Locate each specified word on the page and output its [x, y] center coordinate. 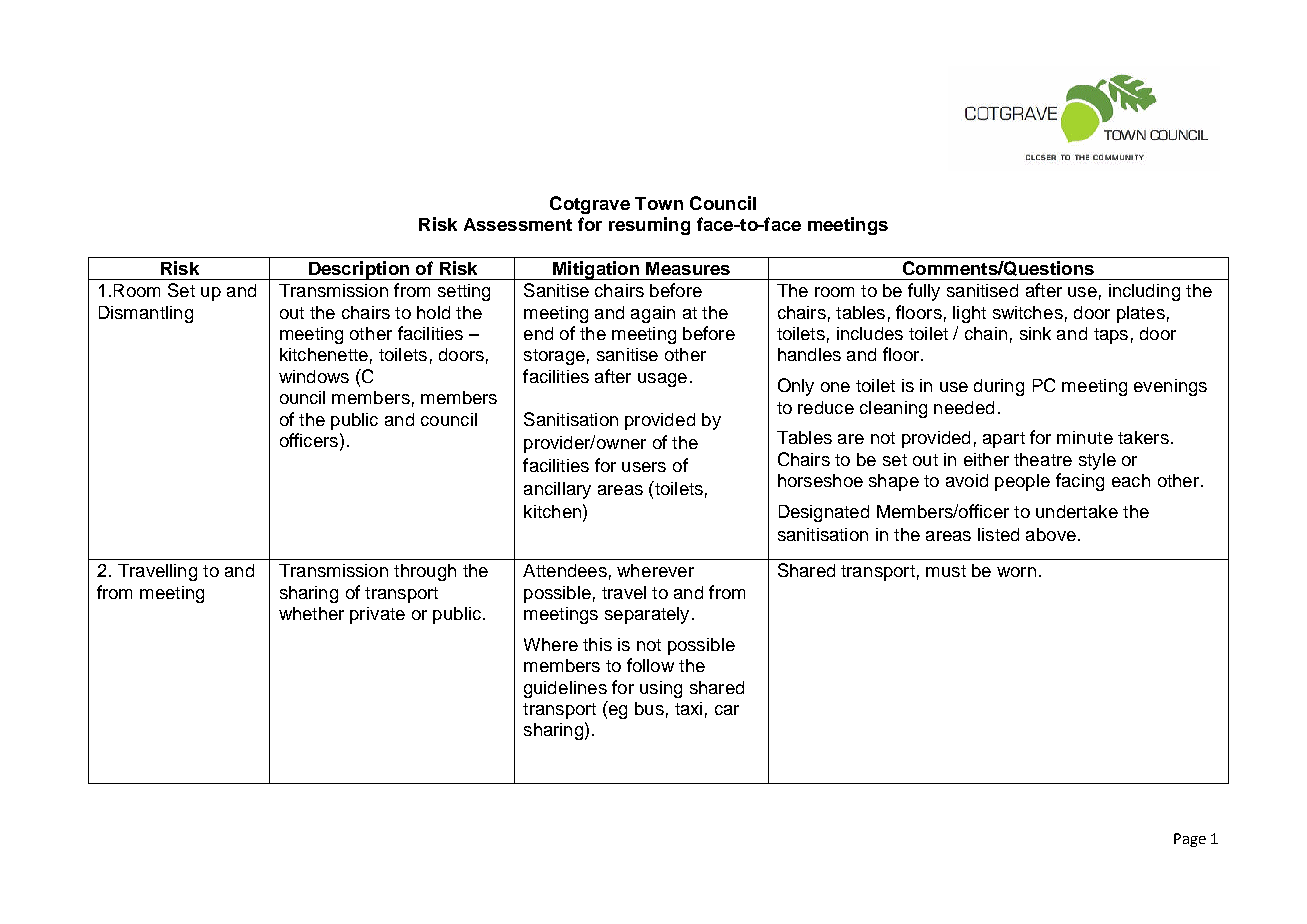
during [999, 387]
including [1144, 292]
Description [359, 270]
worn [1016, 572]
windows [314, 376]
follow [650, 665]
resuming [649, 226]
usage [662, 380]
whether [311, 613]
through [425, 572]
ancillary [557, 490]
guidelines [565, 689]
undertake [1077, 511]
